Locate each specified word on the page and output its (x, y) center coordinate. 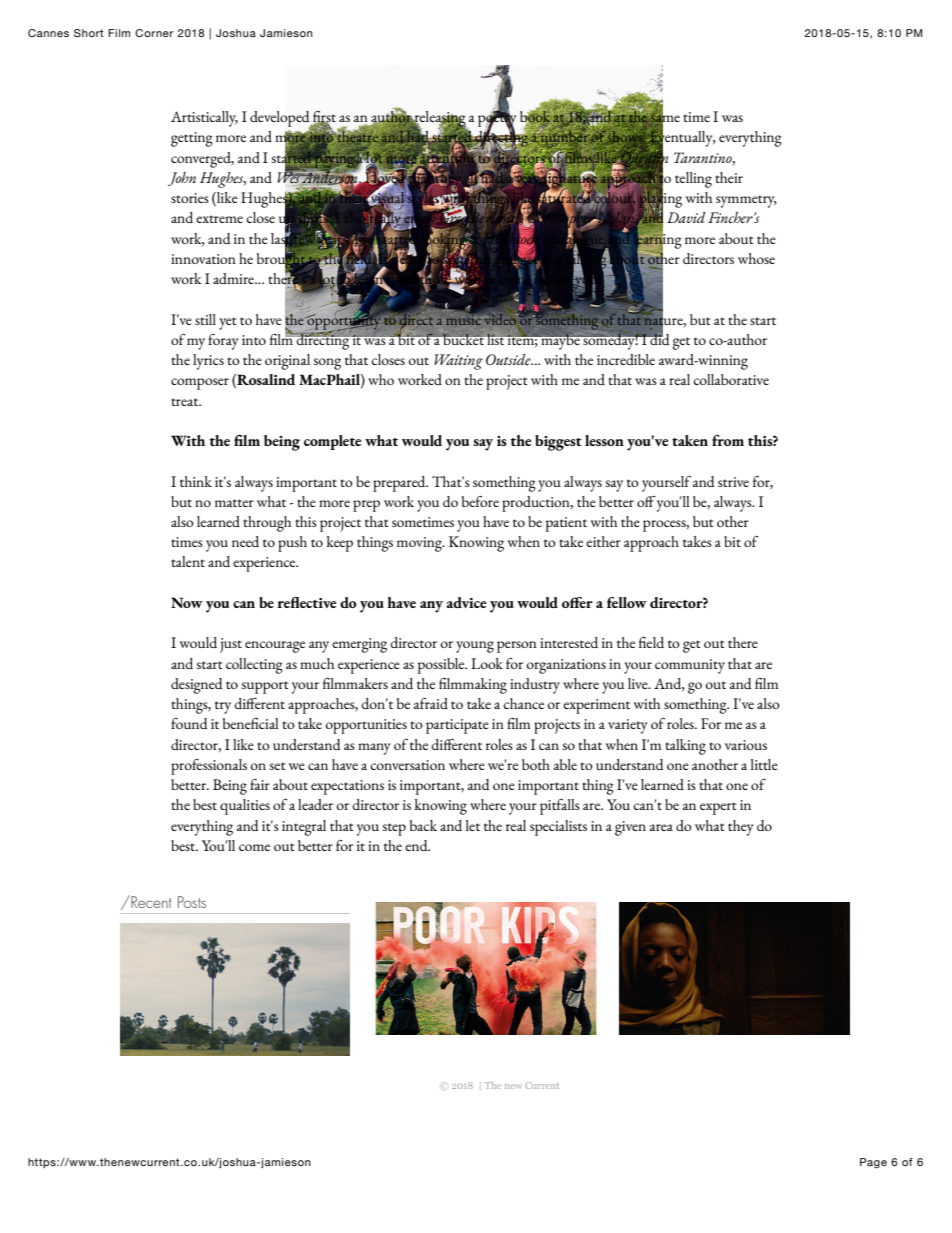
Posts (192, 902)
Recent (150, 901)
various (746, 745)
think (196, 481)
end (417, 845)
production (537, 504)
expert (718, 808)
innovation (203, 259)
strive (733, 482)
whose (756, 258)
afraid (431, 703)
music (464, 319)
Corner (154, 33)
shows (625, 136)
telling (693, 180)
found (189, 723)
